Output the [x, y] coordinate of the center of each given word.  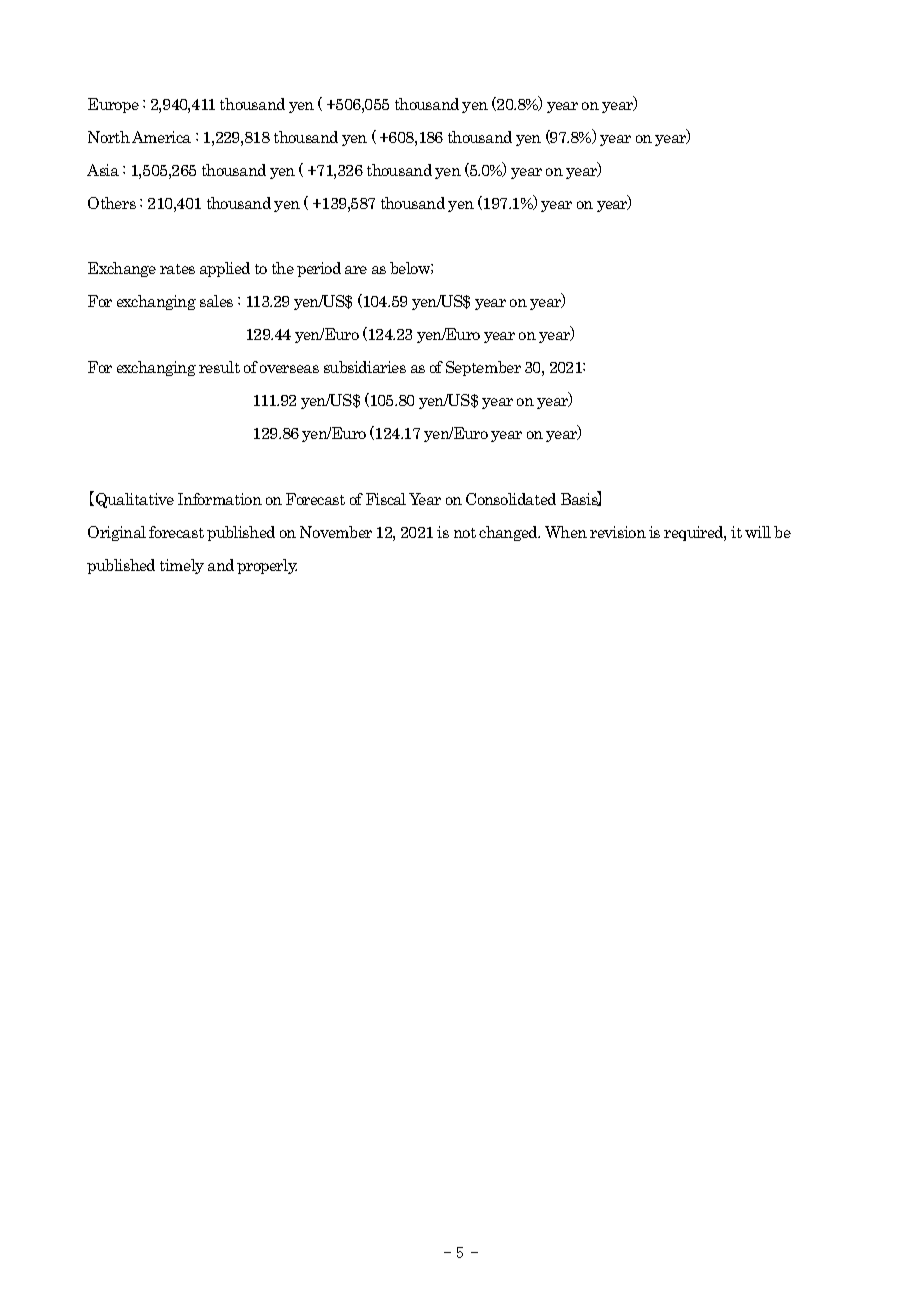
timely [182, 566]
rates [177, 269]
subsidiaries [365, 367]
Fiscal [386, 499]
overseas [289, 369]
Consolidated [511, 499]
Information [220, 499]
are [356, 270]
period [319, 269]
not [465, 533]
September [483, 368]
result [219, 367]
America [161, 137]
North [109, 137]
